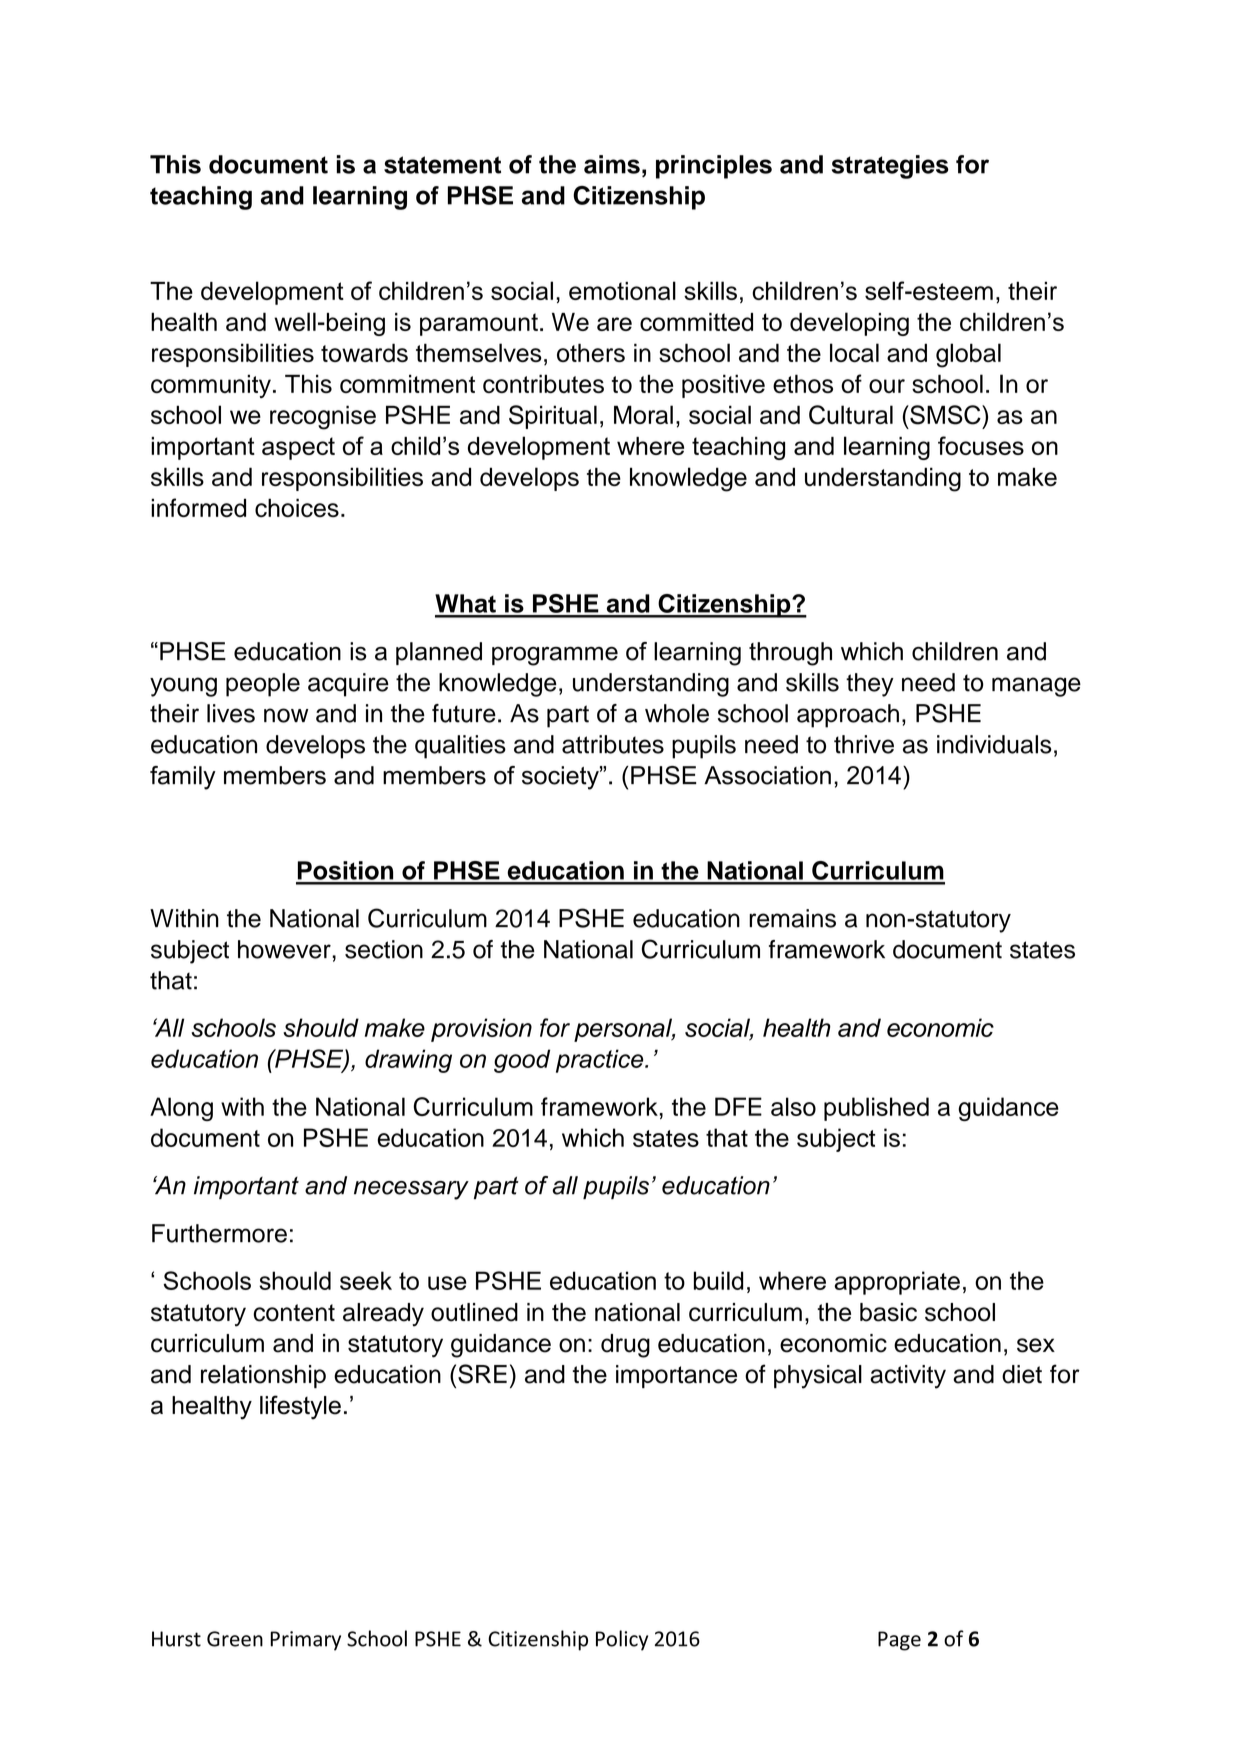  I want to click on programme, so click(555, 656).
